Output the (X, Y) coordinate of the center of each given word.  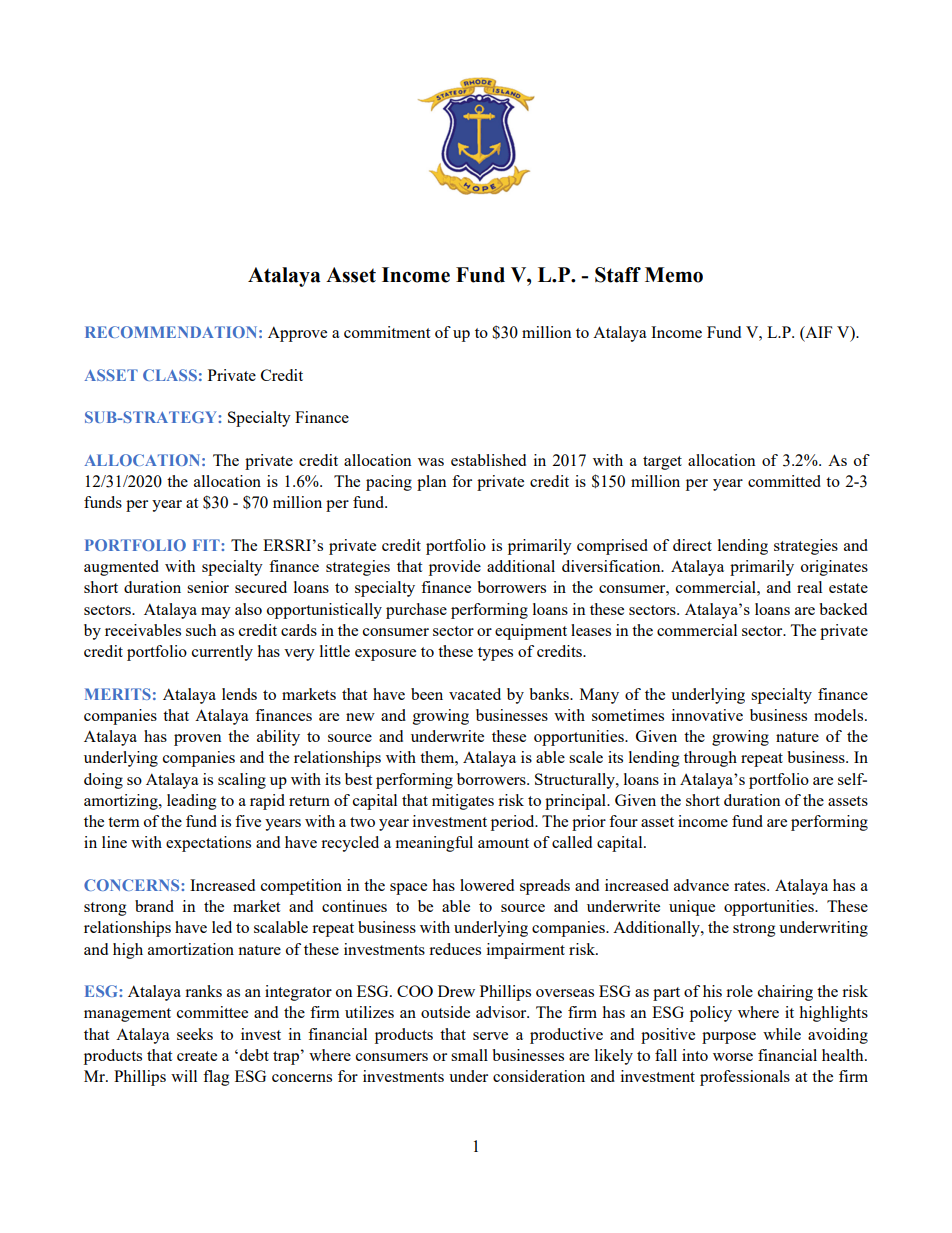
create (197, 1056)
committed (784, 481)
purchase (416, 611)
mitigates (463, 802)
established (488, 460)
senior (208, 587)
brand (154, 906)
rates (751, 886)
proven (197, 740)
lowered (487, 885)
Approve (297, 334)
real (809, 587)
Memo (674, 275)
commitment (387, 332)
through (710, 759)
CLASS (170, 375)
